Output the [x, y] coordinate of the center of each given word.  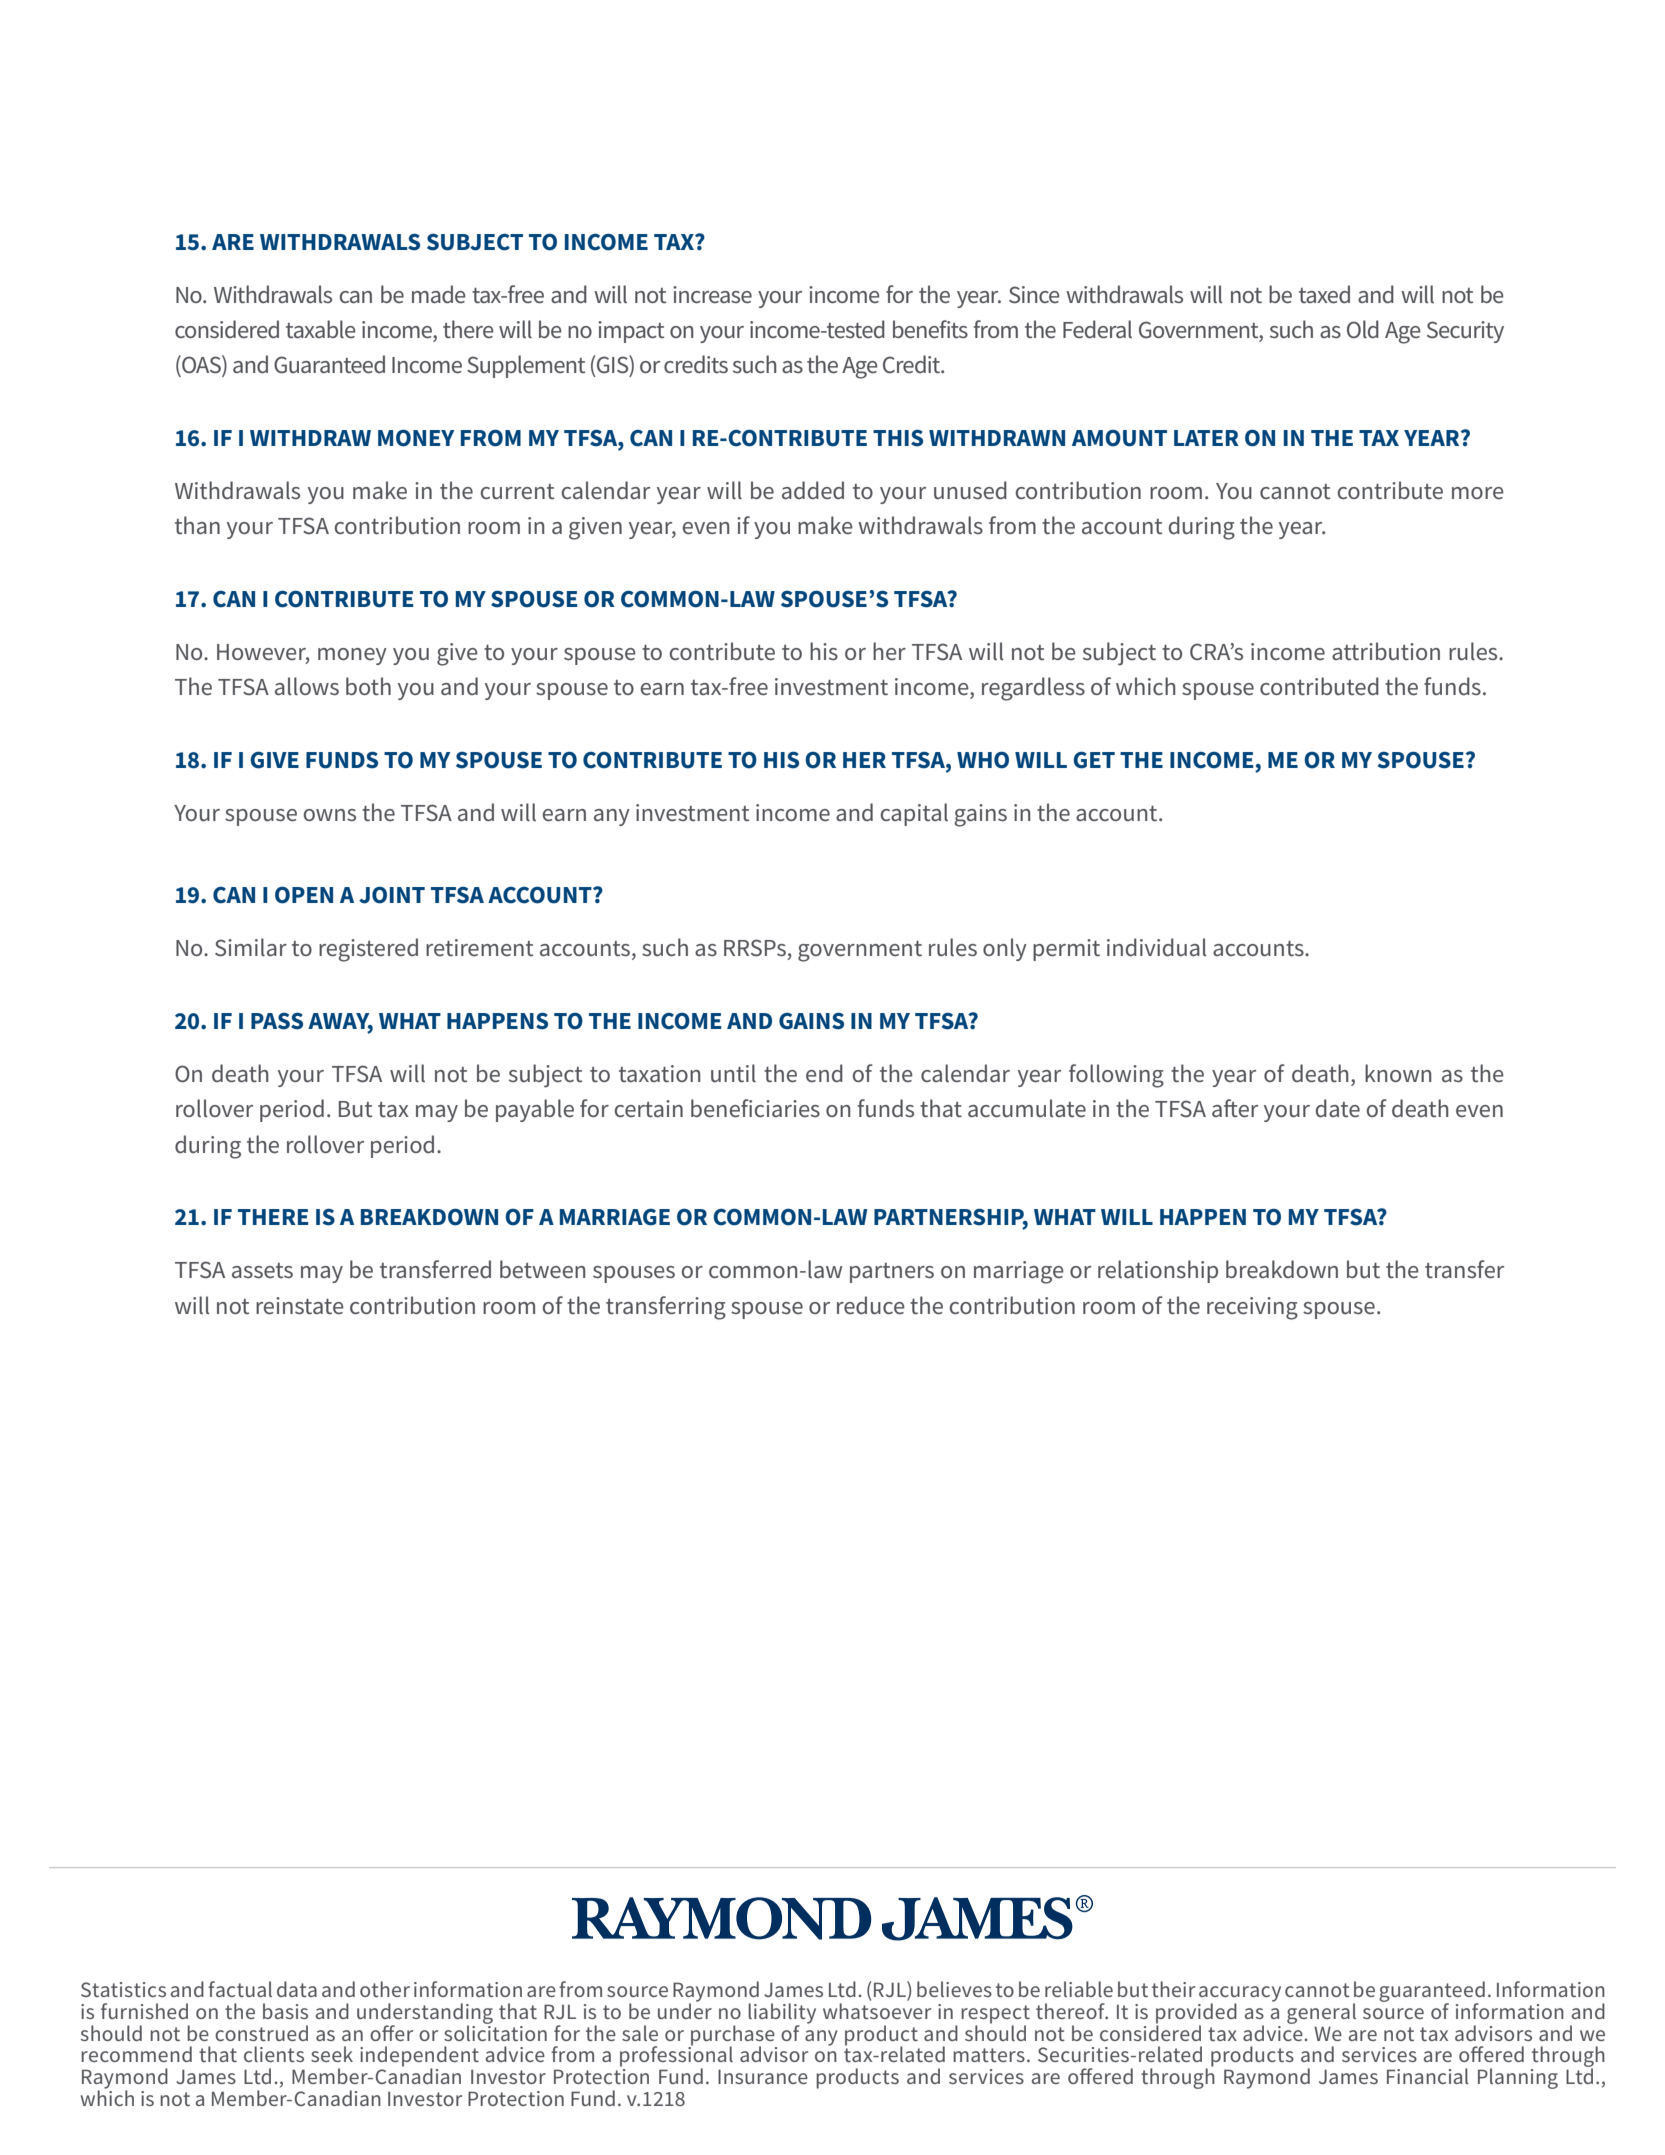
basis [285, 2011]
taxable [321, 329]
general [1321, 2013]
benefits [930, 329]
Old [1363, 329]
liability [782, 2014]
